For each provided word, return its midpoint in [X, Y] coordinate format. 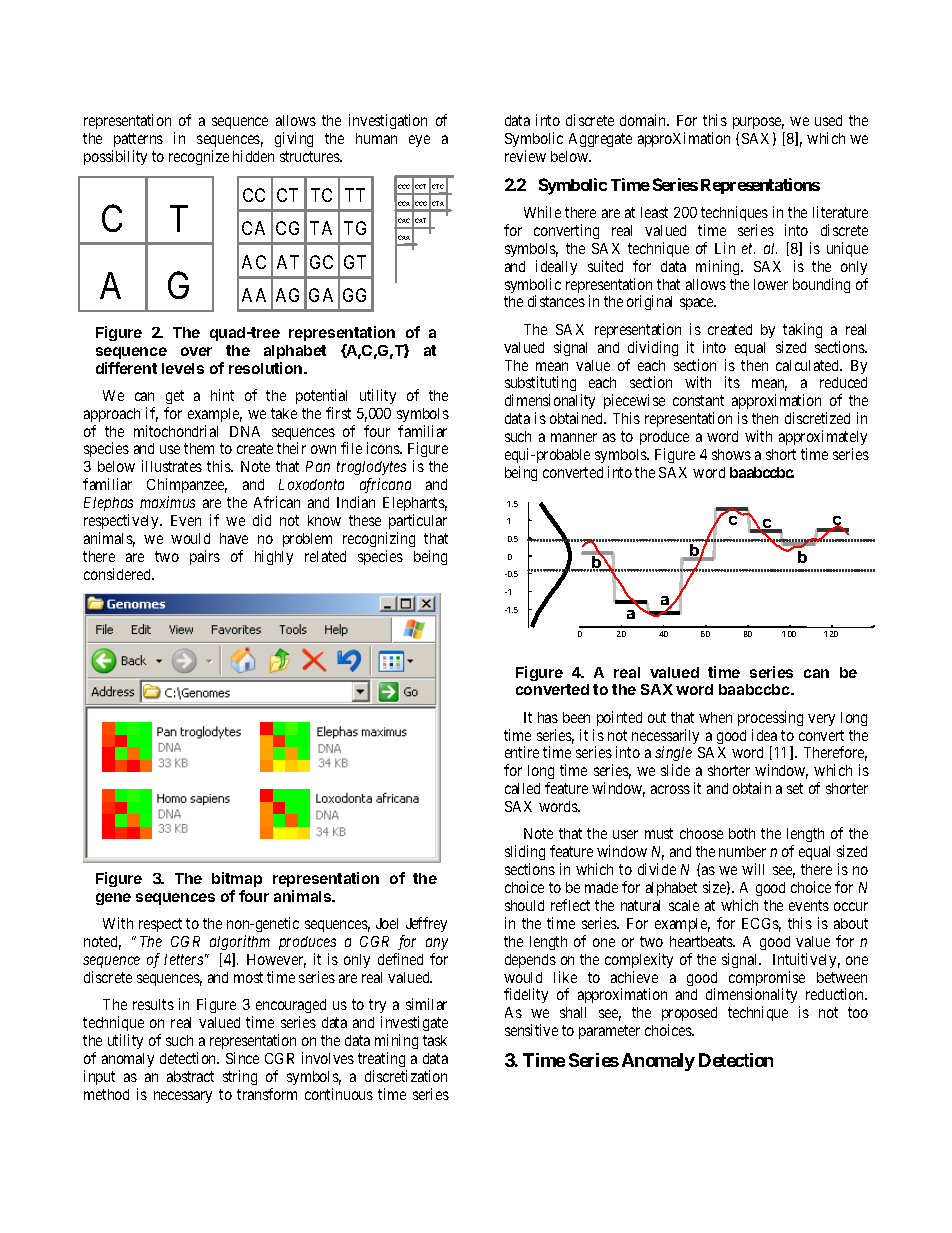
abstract [190, 1076]
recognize [199, 157]
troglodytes [371, 470]
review [525, 156]
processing [770, 718]
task [435, 1040]
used [828, 120]
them [199, 448]
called [522, 788]
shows [731, 454]
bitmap [237, 881]
